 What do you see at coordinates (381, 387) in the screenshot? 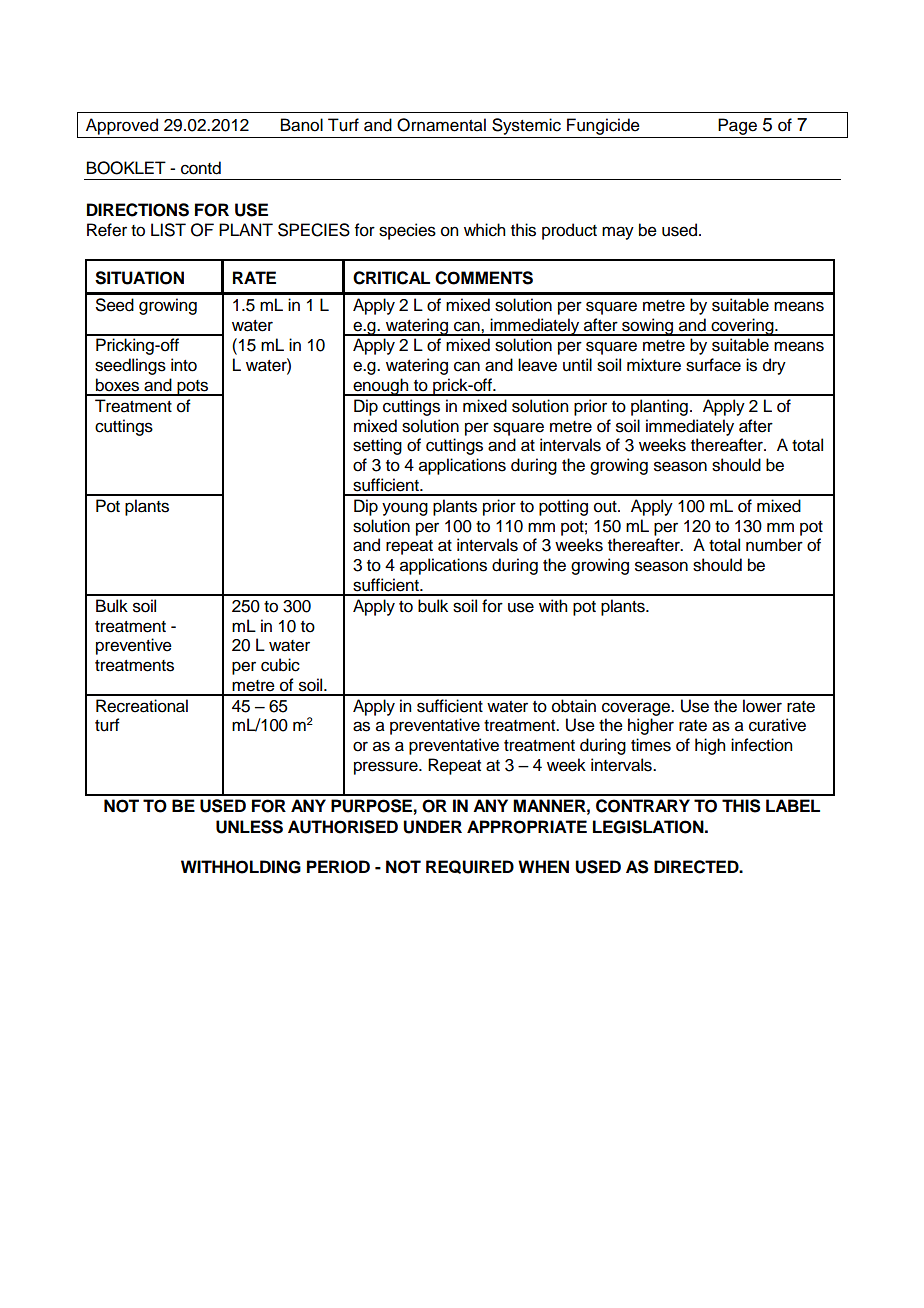
I see `enough` at bounding box center [381, 387].
